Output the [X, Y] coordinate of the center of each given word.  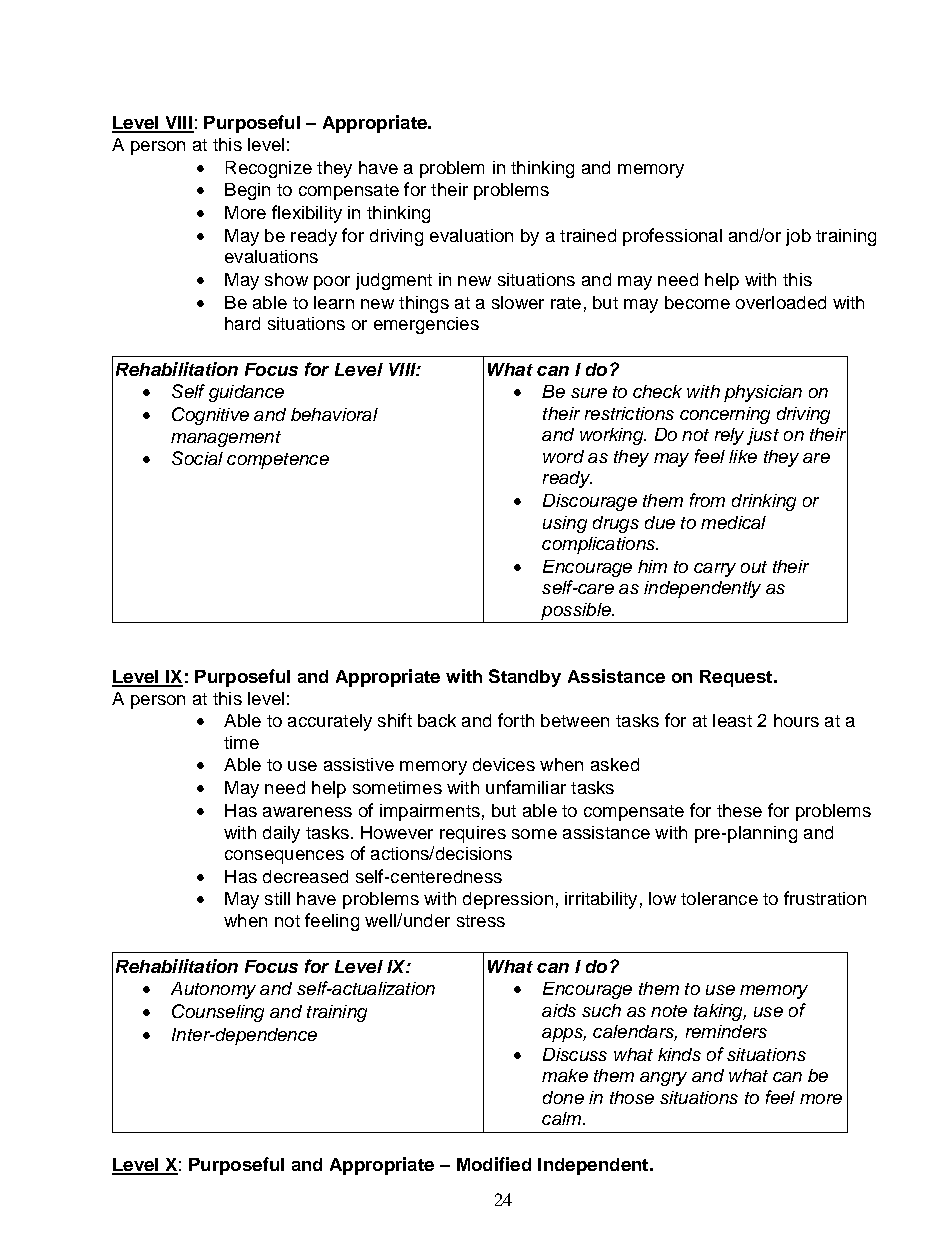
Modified [494, 1164]
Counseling [218, 1013]
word [563, 456]
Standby [525, 678]
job [798, 237]
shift [395, 720]
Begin [247, 191]
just [763, 436]
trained [588, 235]
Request [737, 678]
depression [508, 900]
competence [278, 461]
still [277, 898]
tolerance [719, 898]
